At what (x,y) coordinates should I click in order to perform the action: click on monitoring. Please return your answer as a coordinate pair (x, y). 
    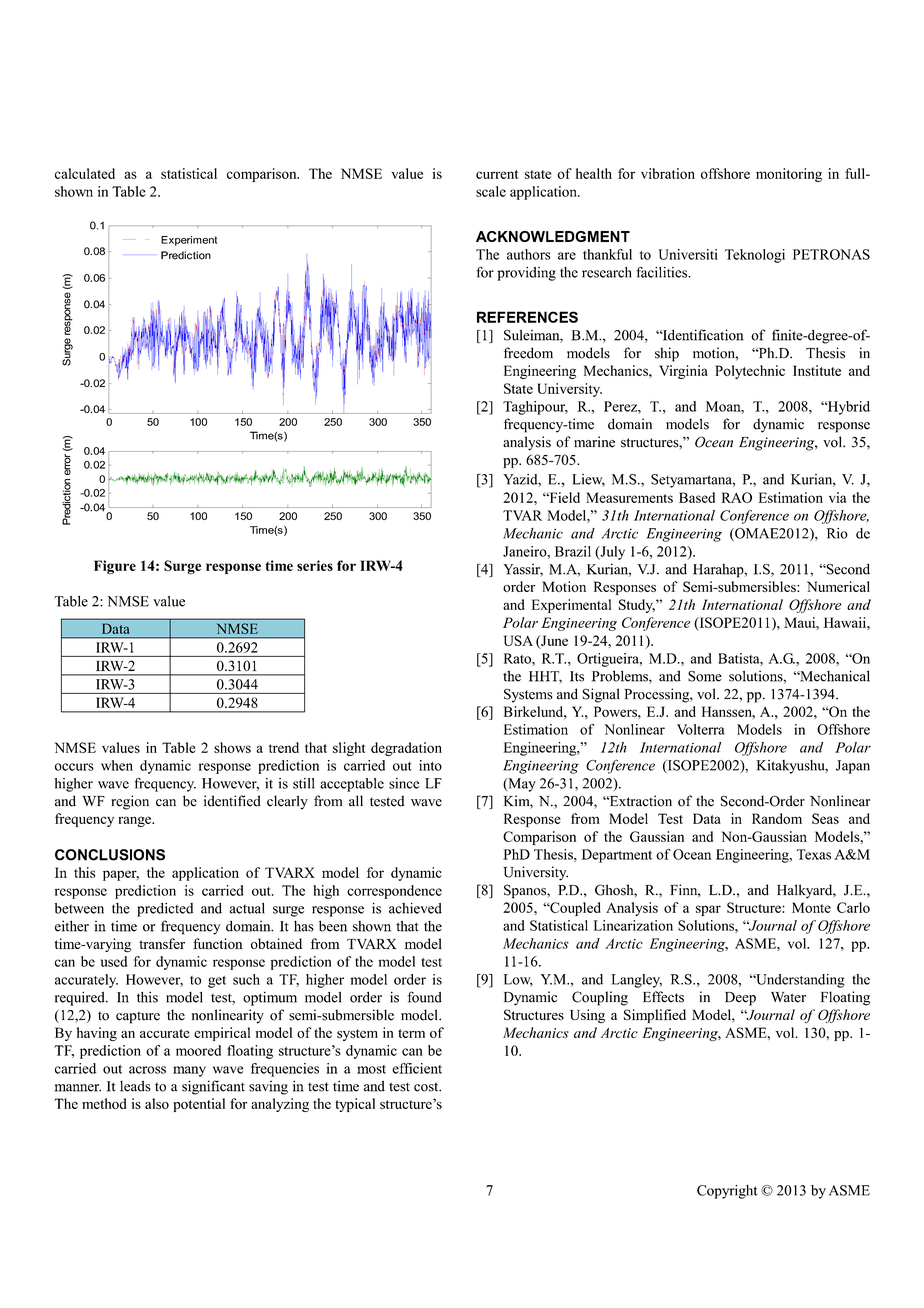
    Looking at the image, I should click on (789, 175).
